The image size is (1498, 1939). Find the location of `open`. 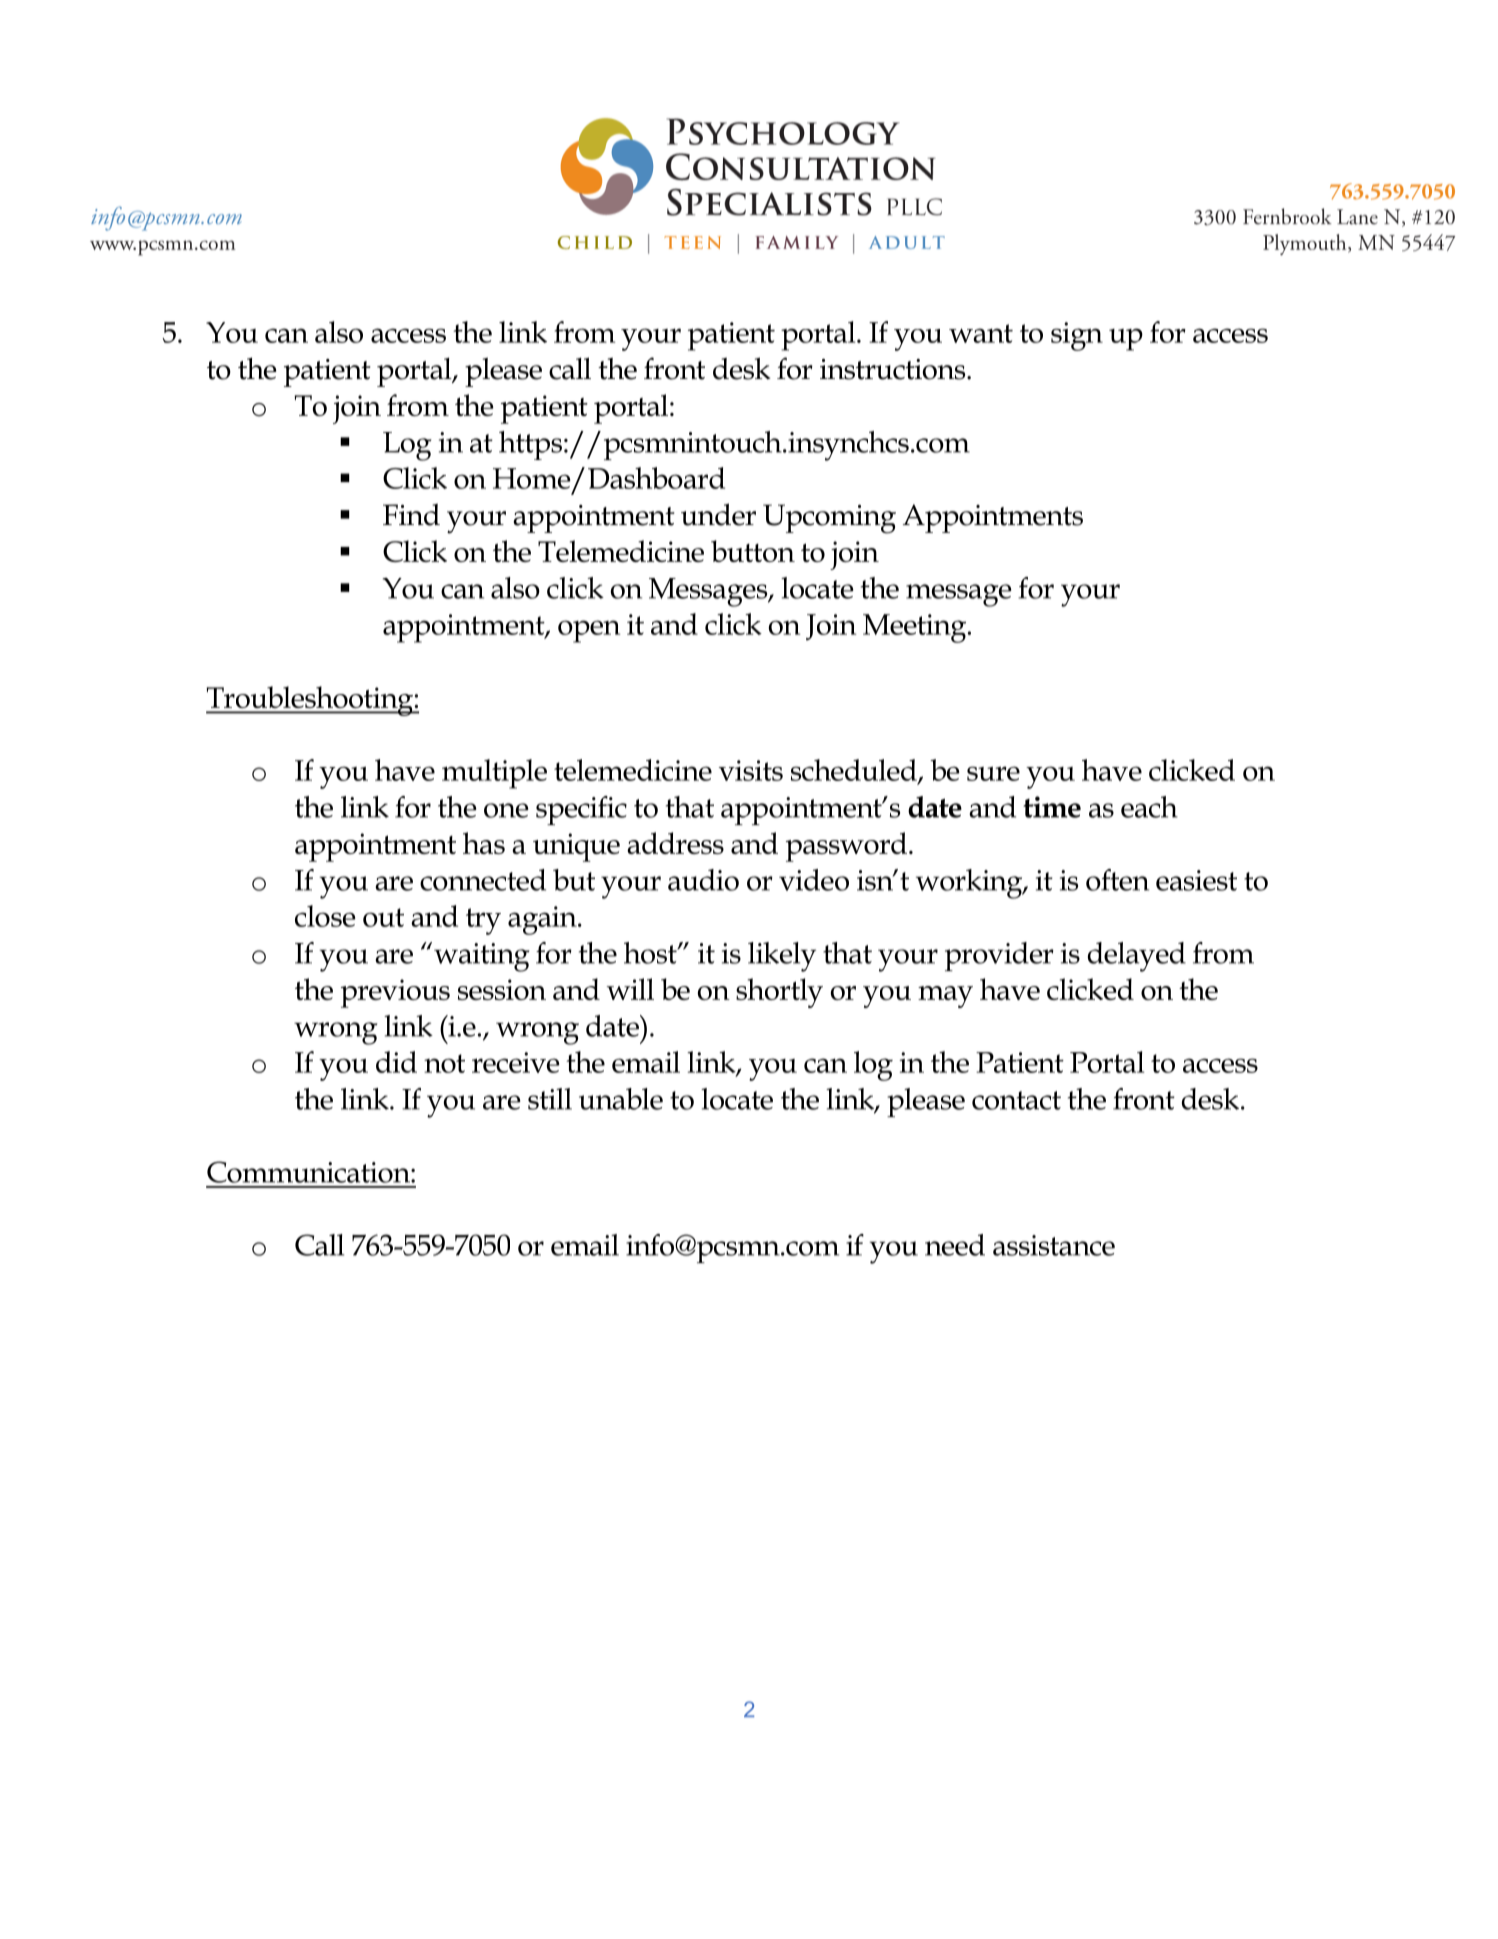

open is located at coordinates (589, 631).
